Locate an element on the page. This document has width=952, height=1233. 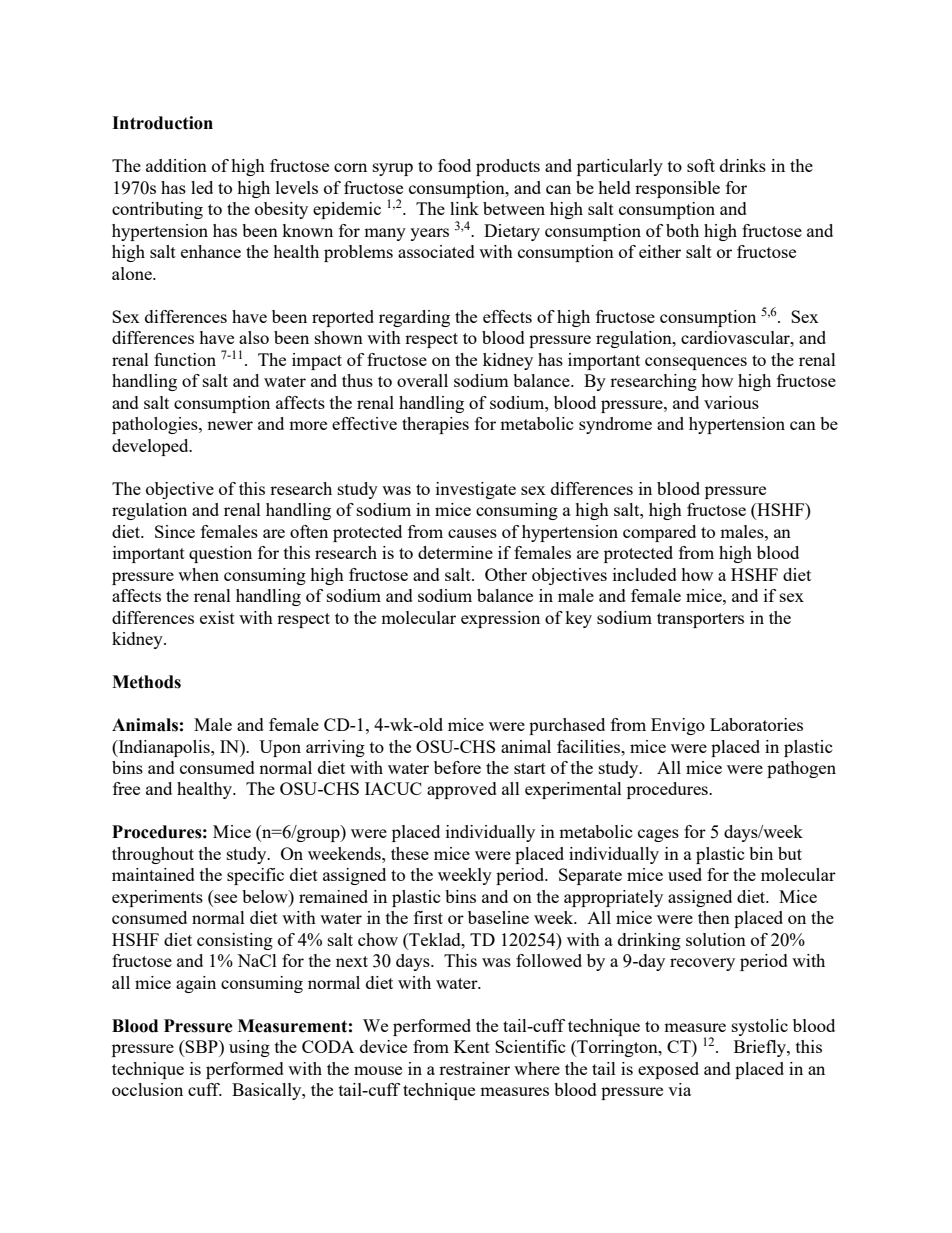
expression is located at coordinates (500, 619).
